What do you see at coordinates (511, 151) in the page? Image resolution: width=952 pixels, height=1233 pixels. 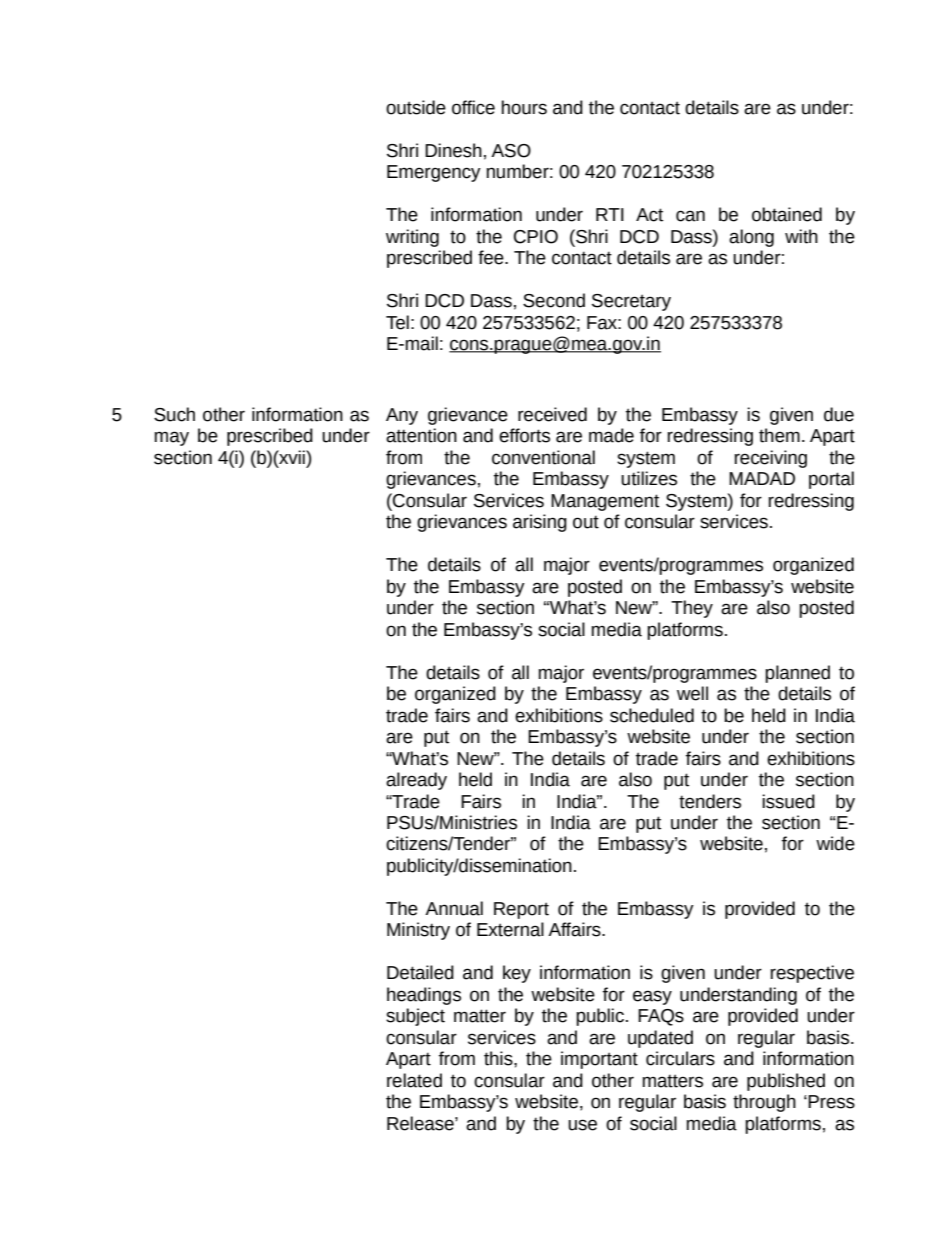 I see `ASO` at bounding box center [511, 151].
